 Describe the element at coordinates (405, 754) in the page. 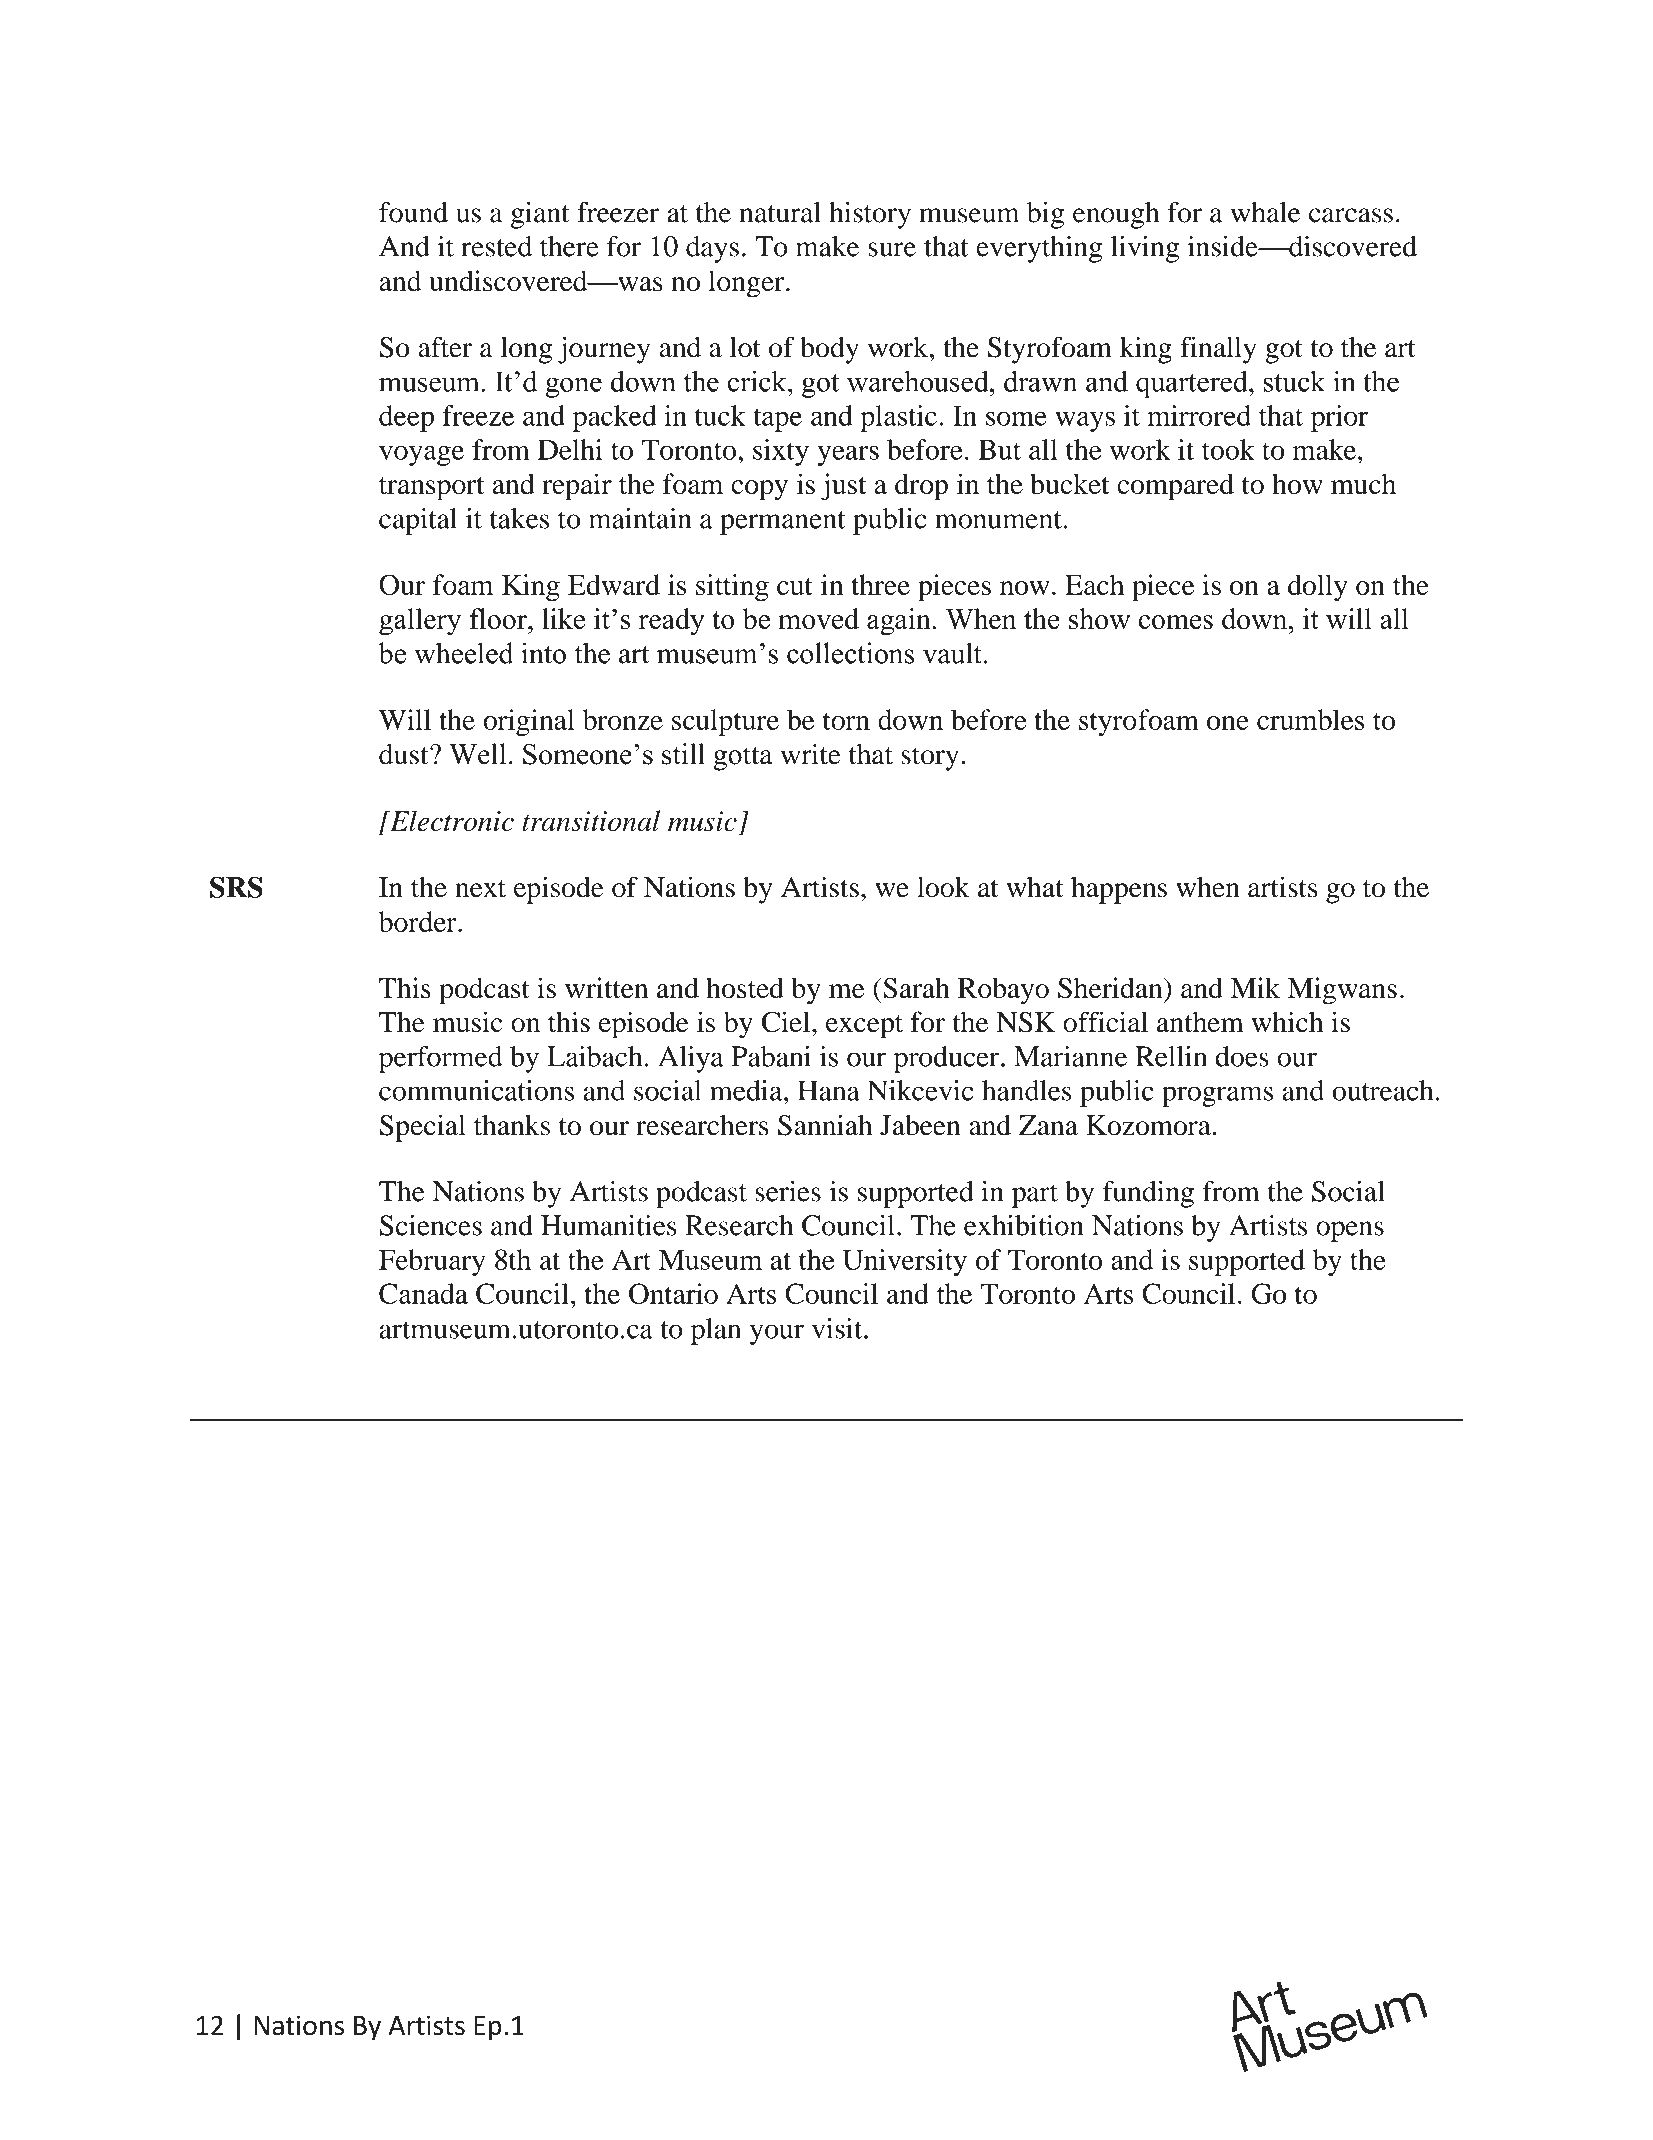

I see `dust` at that location.
